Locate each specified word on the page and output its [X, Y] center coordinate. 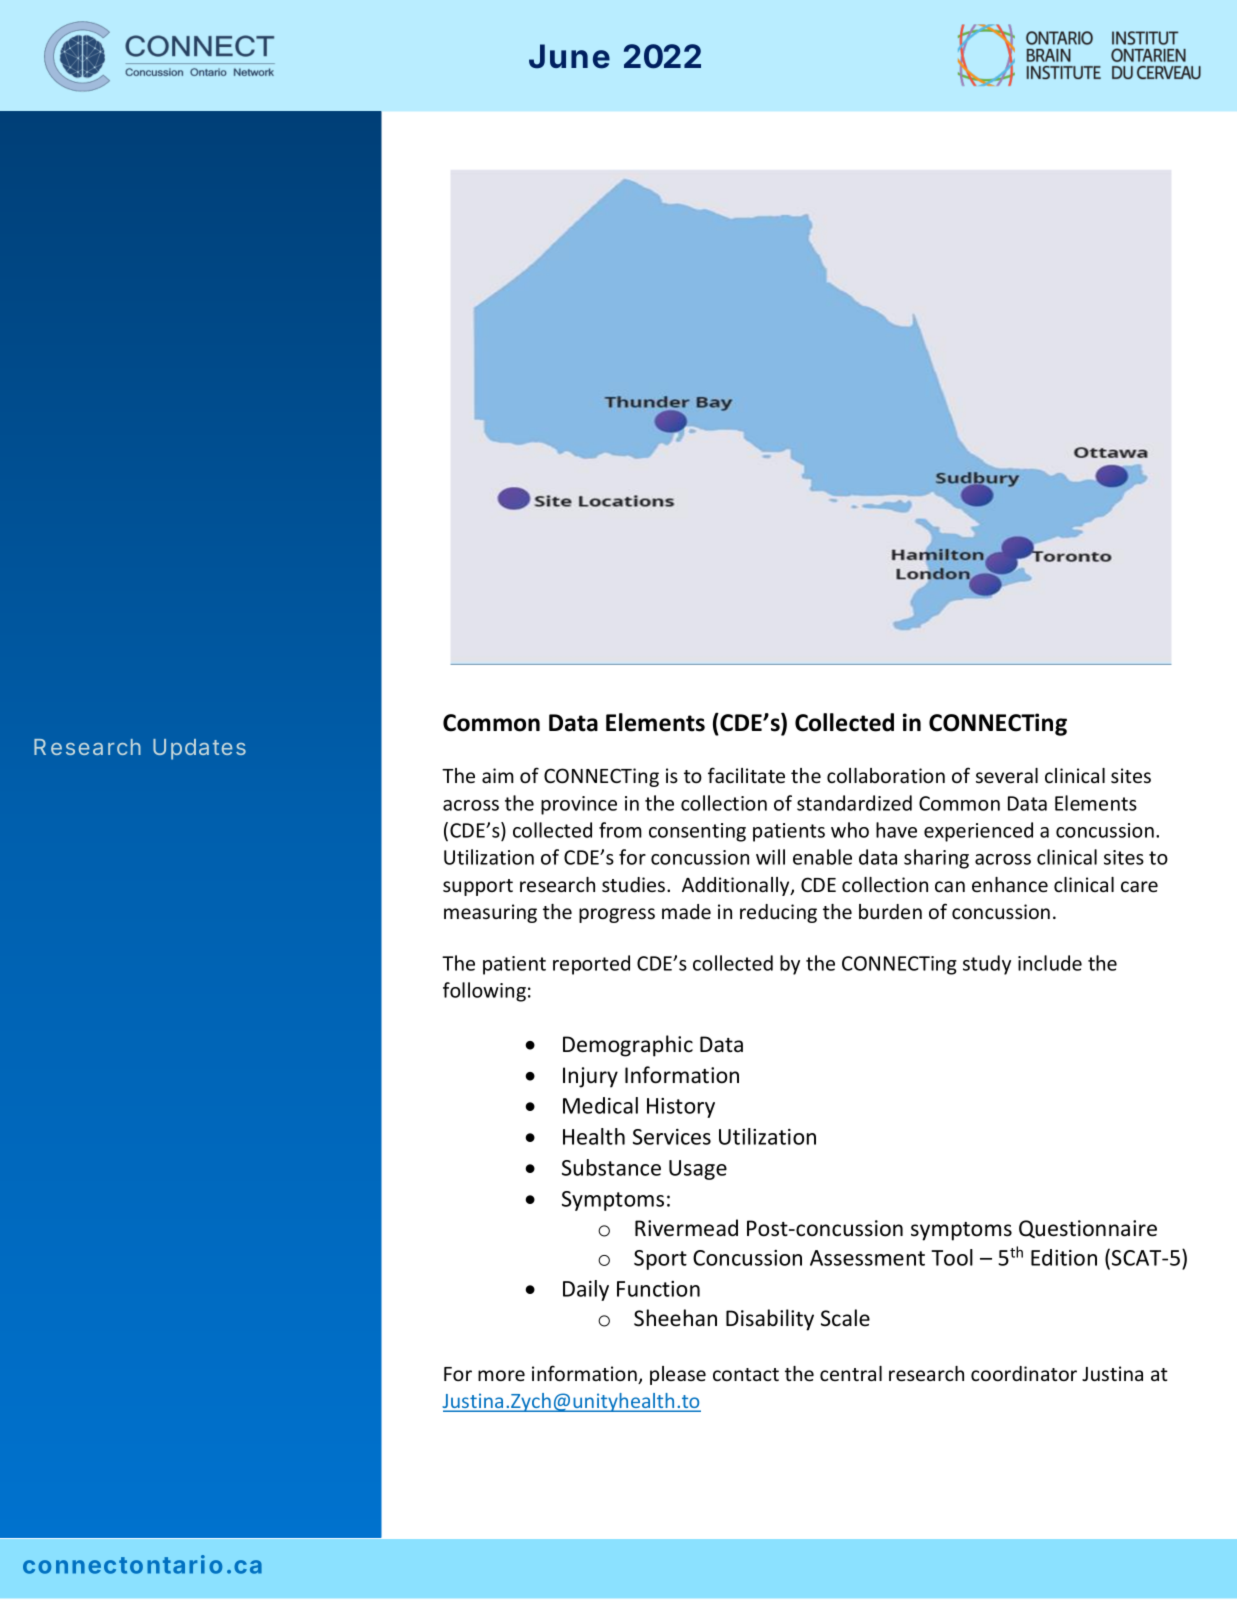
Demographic [628, 1046]
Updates [199, 749]
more [501, 1376]
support [478, 887]
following [484, 992]
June [569, 56]
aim [498, 775]
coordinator [1024, 1373]
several [1007, 776]
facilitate [746, 775]
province [579, 805]
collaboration [886, 775]
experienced [978, 832]
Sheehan [675, 1318]
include [1050, 963]
